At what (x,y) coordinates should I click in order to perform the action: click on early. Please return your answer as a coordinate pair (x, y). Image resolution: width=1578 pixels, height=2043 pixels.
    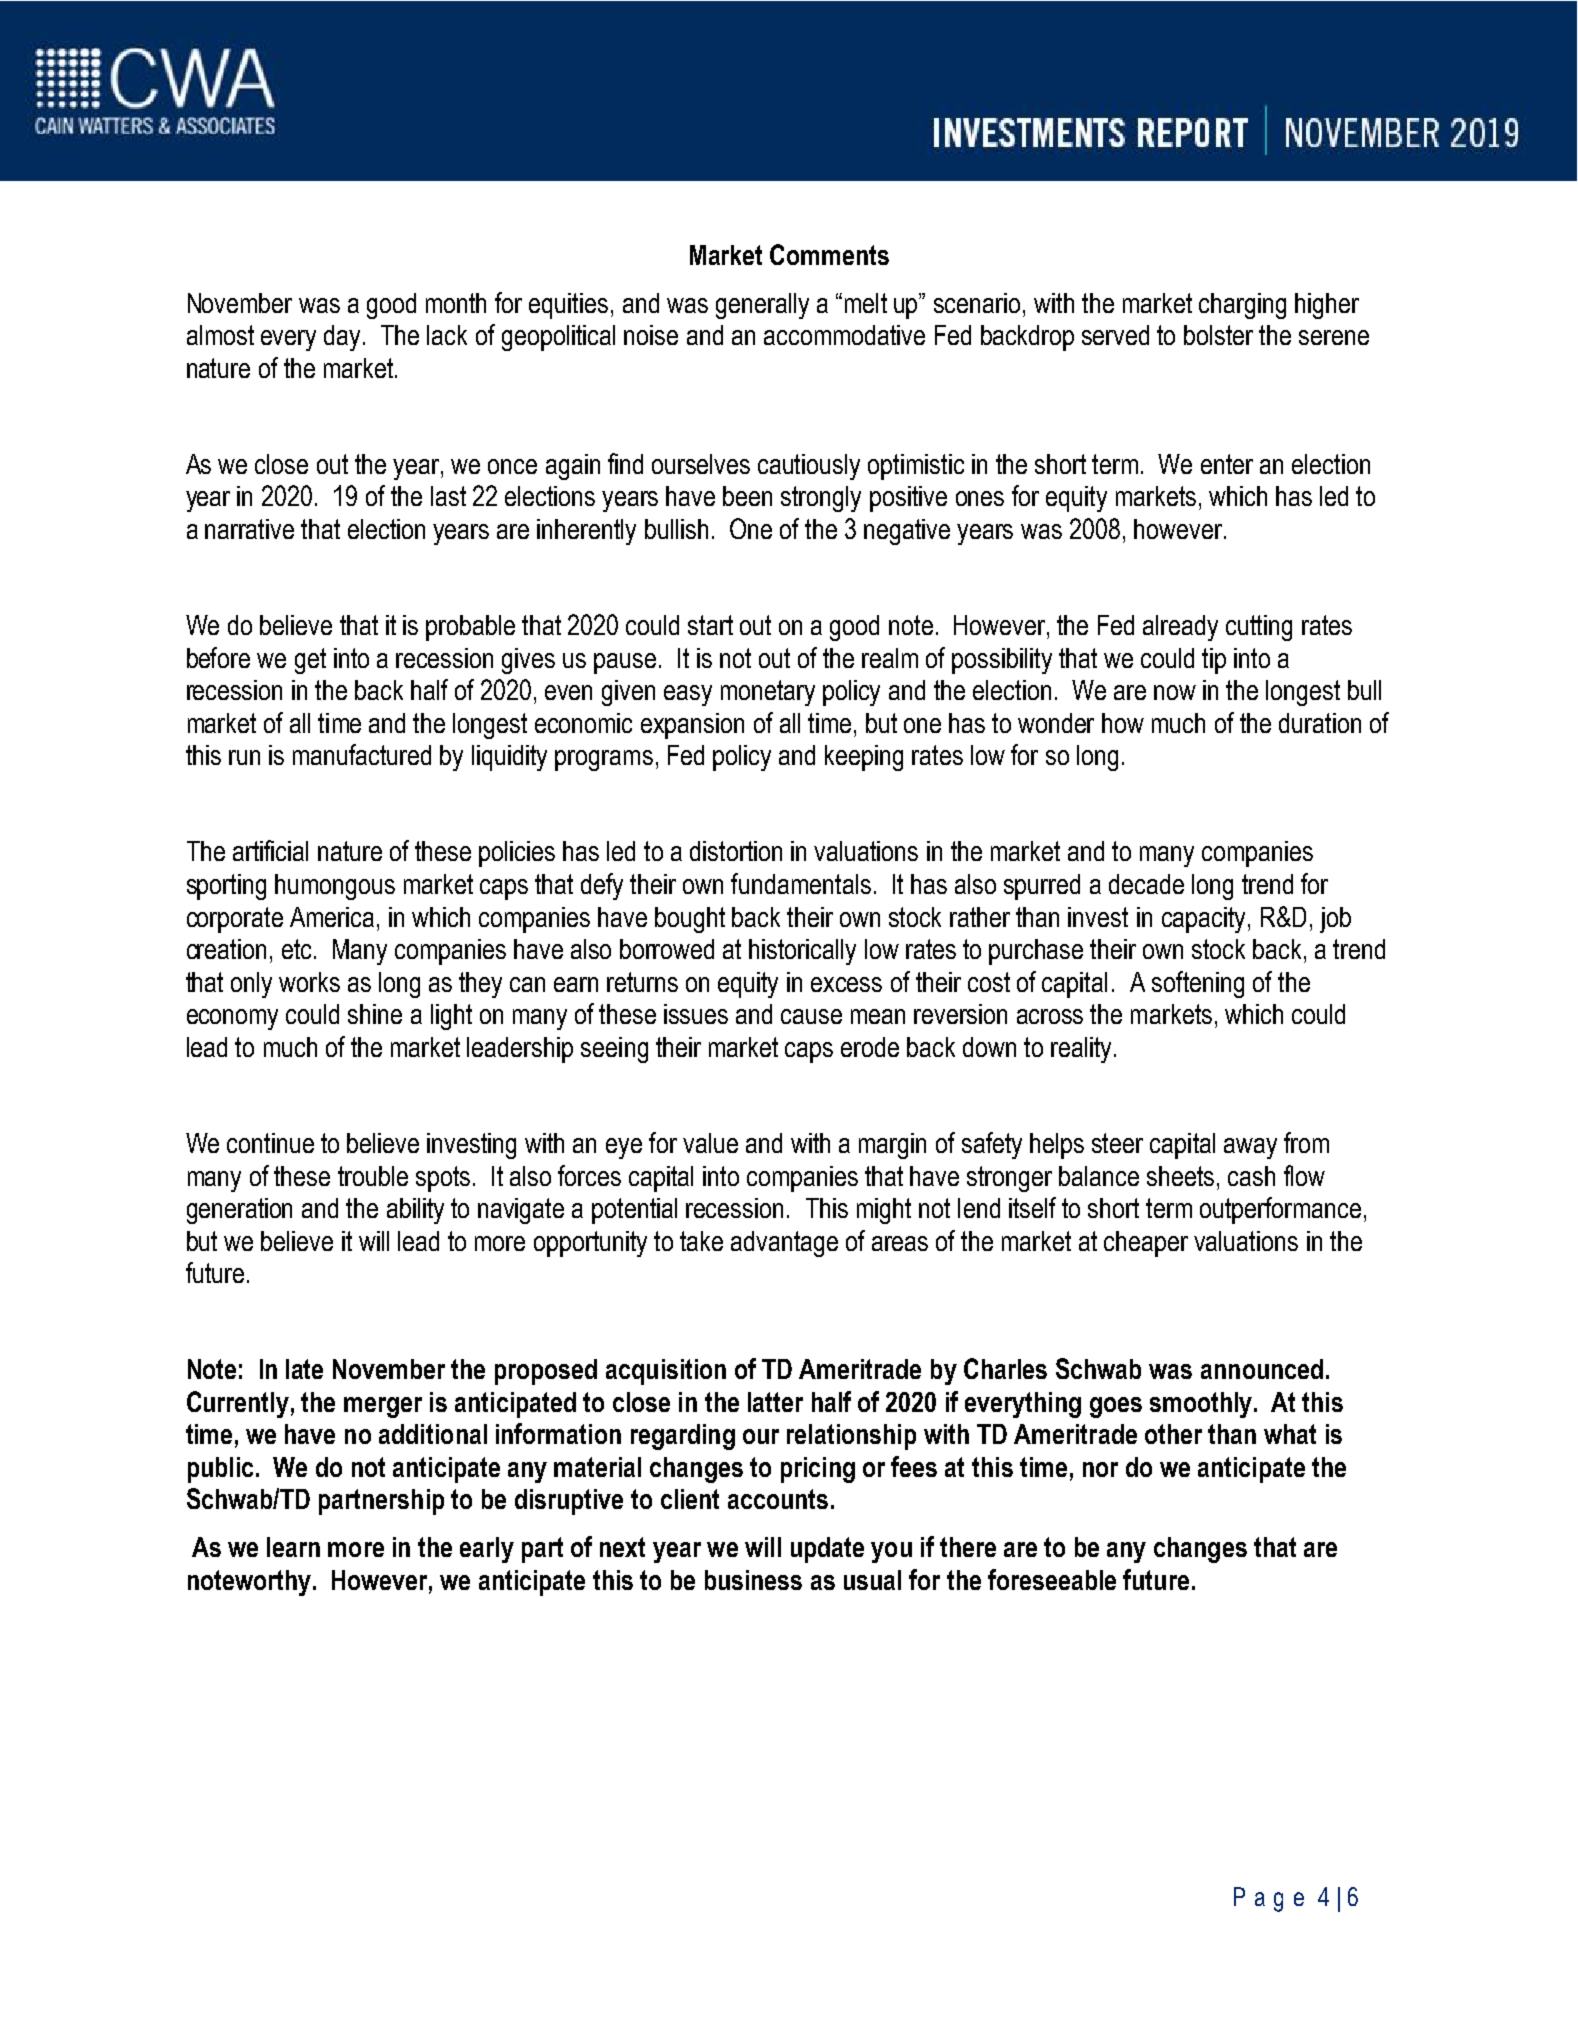
    Looking at the image, I should click on (487, 1550).
